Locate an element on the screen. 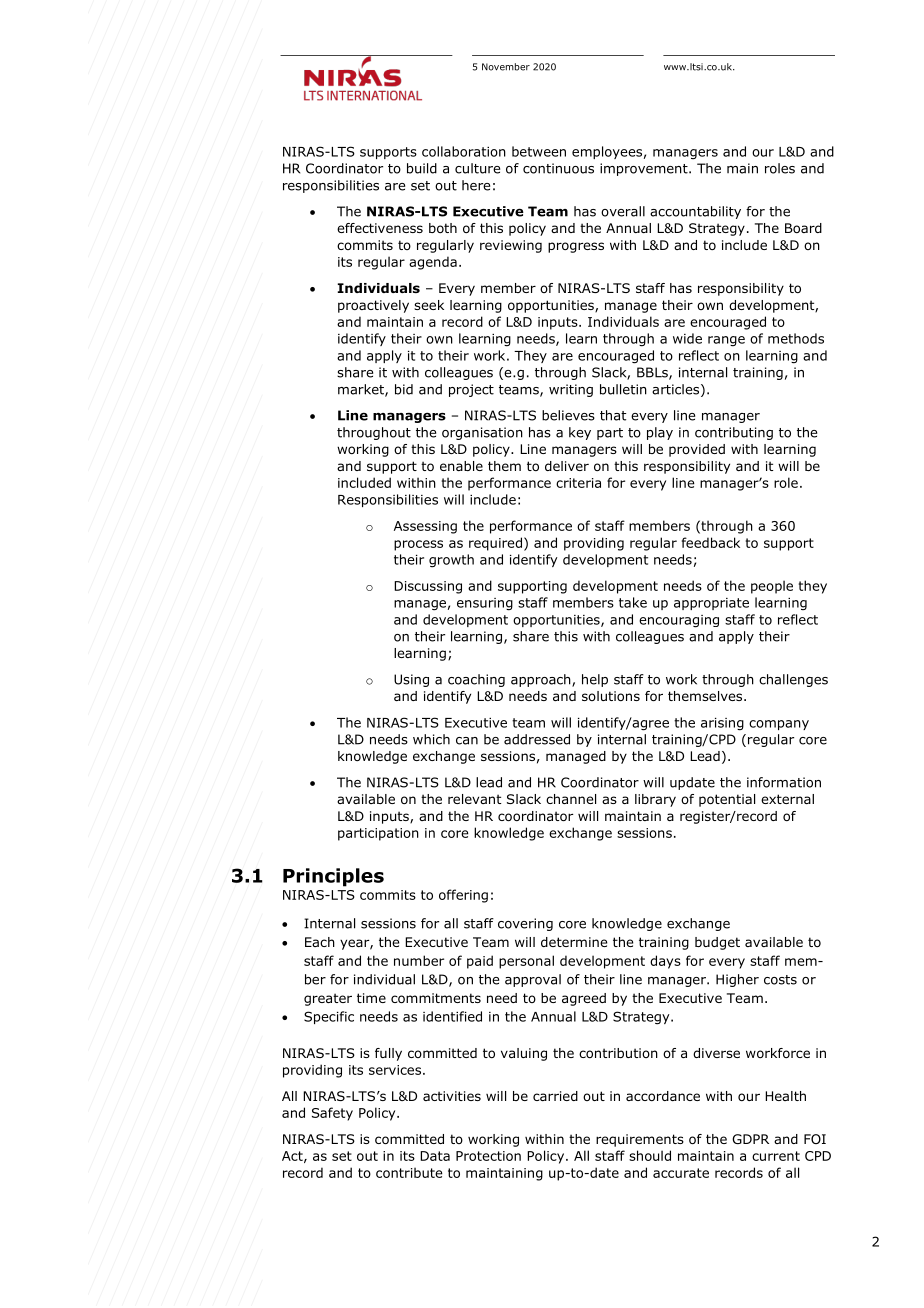 The height and width of the screenshot is (1308, 924). between is located at coordinates (539, 151).
